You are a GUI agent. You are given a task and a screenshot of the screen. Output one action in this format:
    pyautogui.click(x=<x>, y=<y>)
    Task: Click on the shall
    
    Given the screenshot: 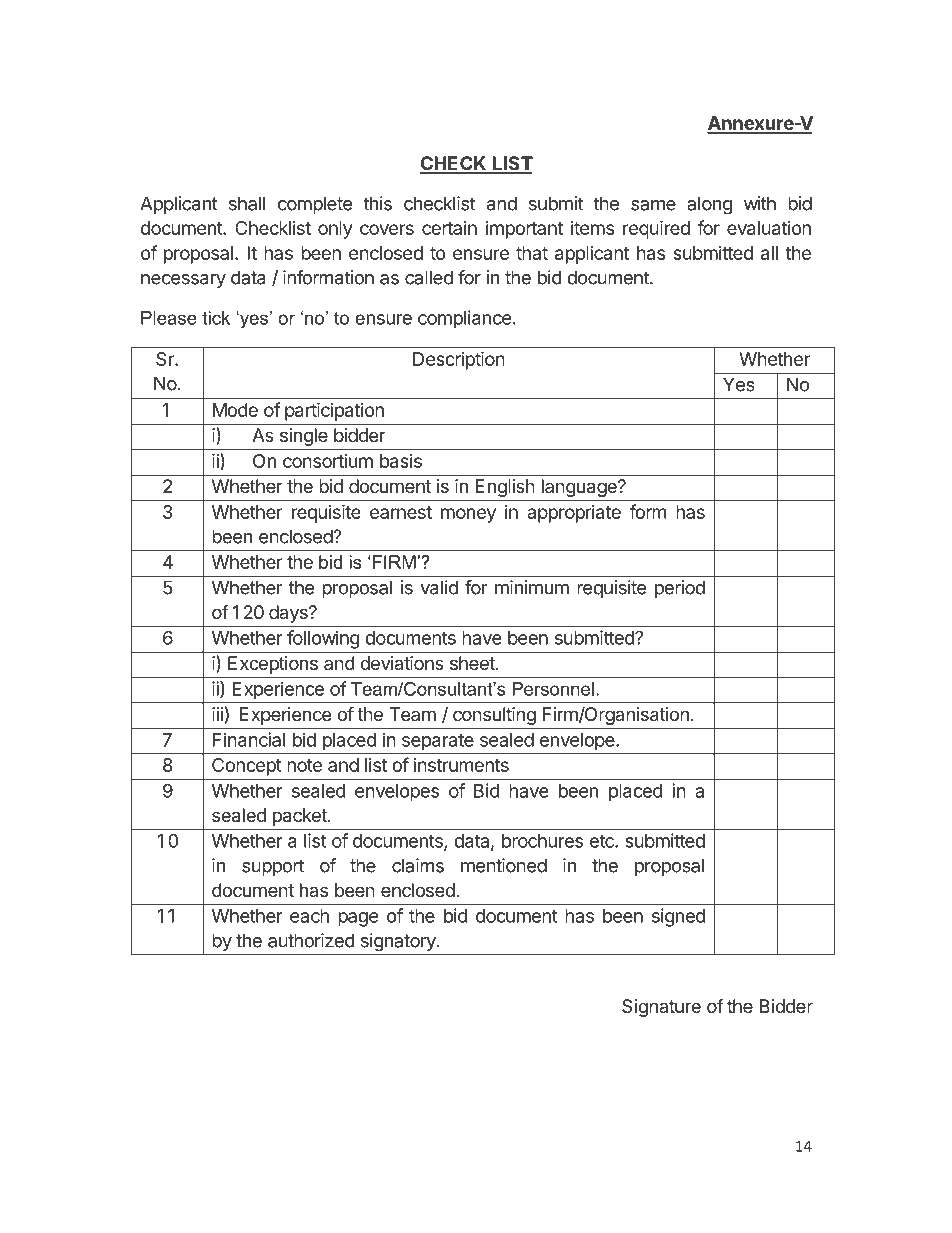 What is the action you would take?
    pyautogui.click(x=247, y=203)
